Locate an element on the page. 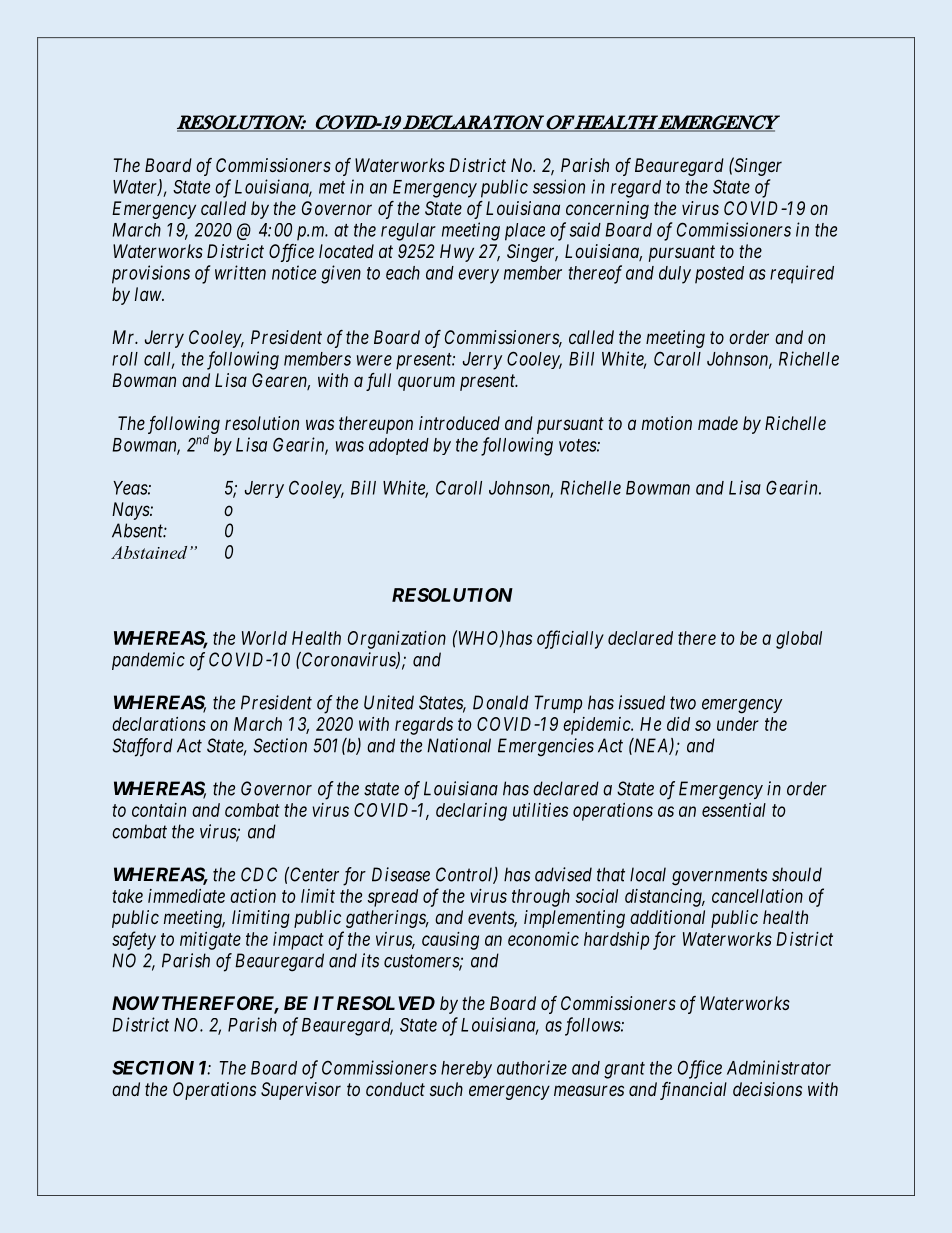 The width and height of the document is (952, 1233). Hwy is located at coordinates (457, 253).
